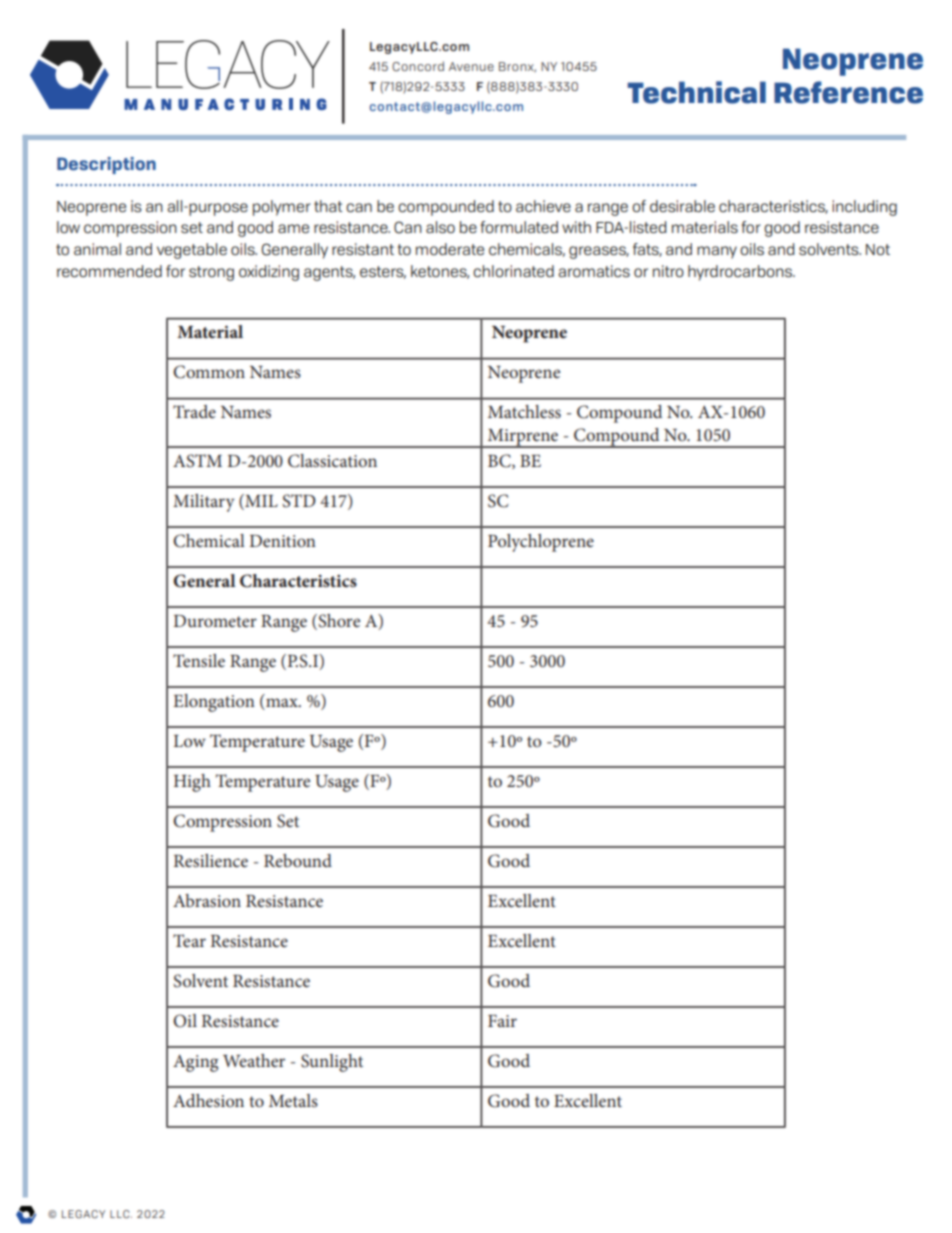 The image size is (952, 1233). Describe the element at coordinates (106, 165) in the screenshot. I see `Description` at that location.
